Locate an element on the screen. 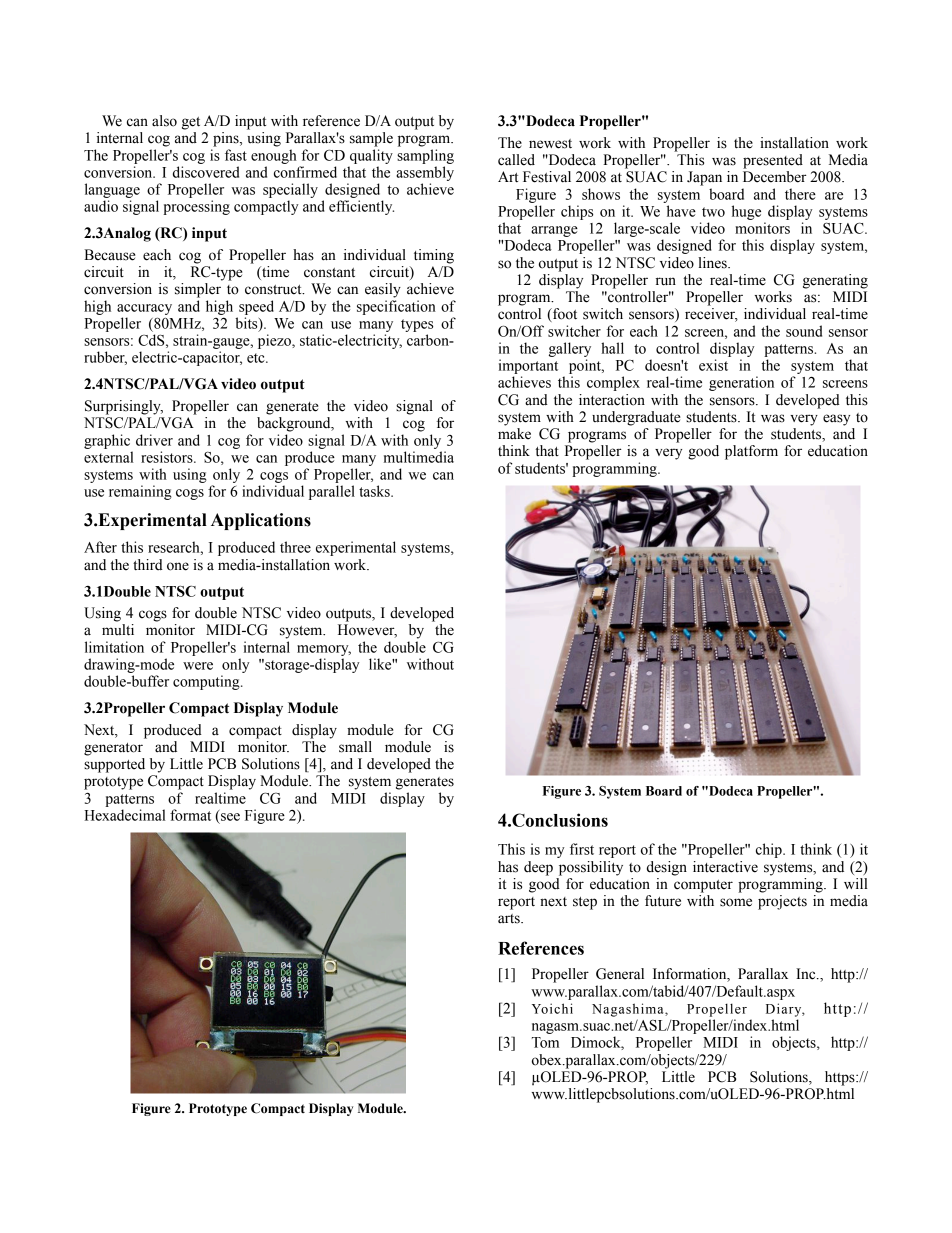  see is located at coordinates (230, 817).
